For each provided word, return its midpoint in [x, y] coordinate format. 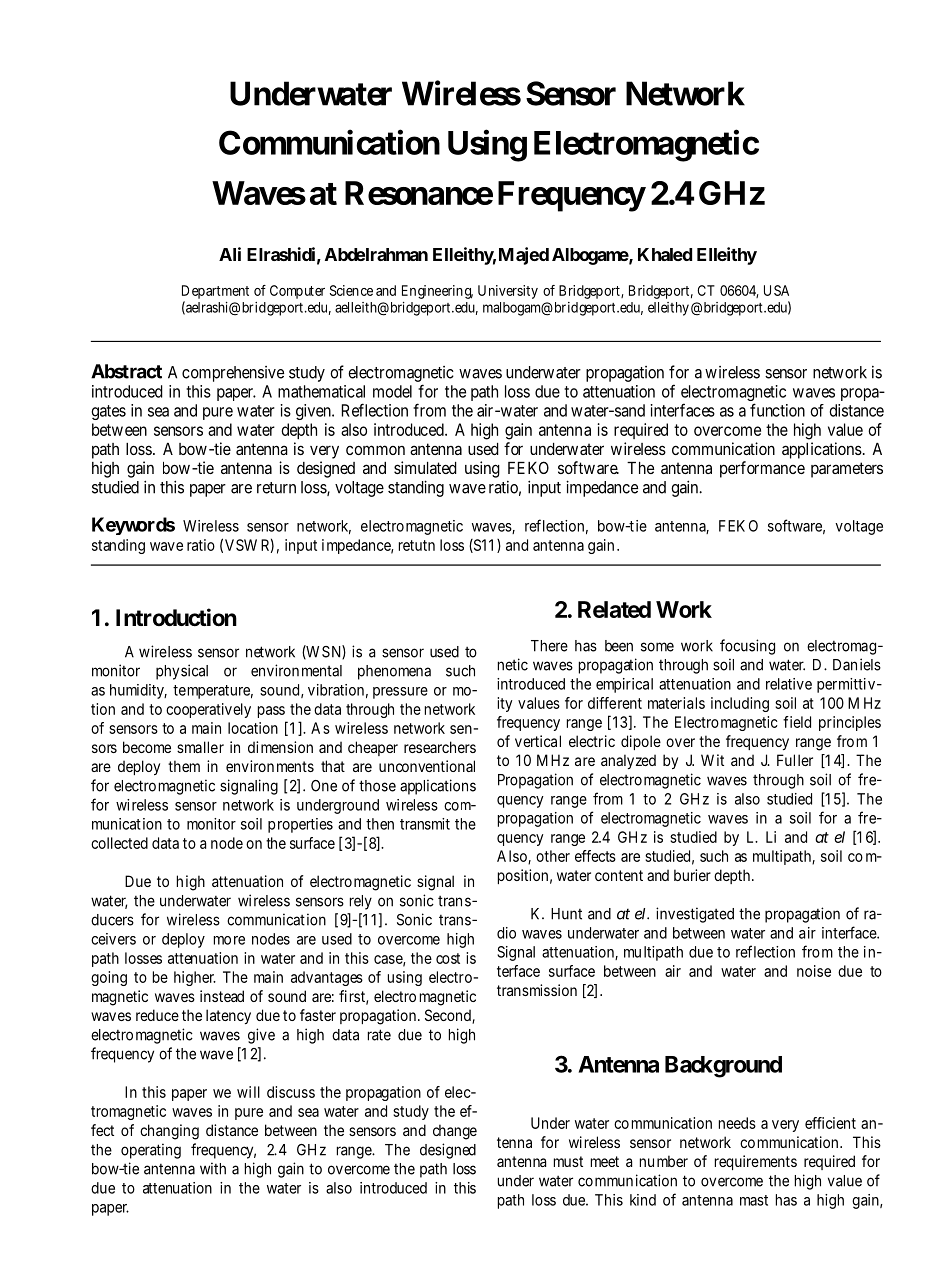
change [455, 1132]
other [553, 856]
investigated [695, 915]
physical [182, 672]
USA [776, 290]
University [508, 292]
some [657, 647]
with [213, 1168]
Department [215, 292]
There [549, 646]
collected [119, 843]
